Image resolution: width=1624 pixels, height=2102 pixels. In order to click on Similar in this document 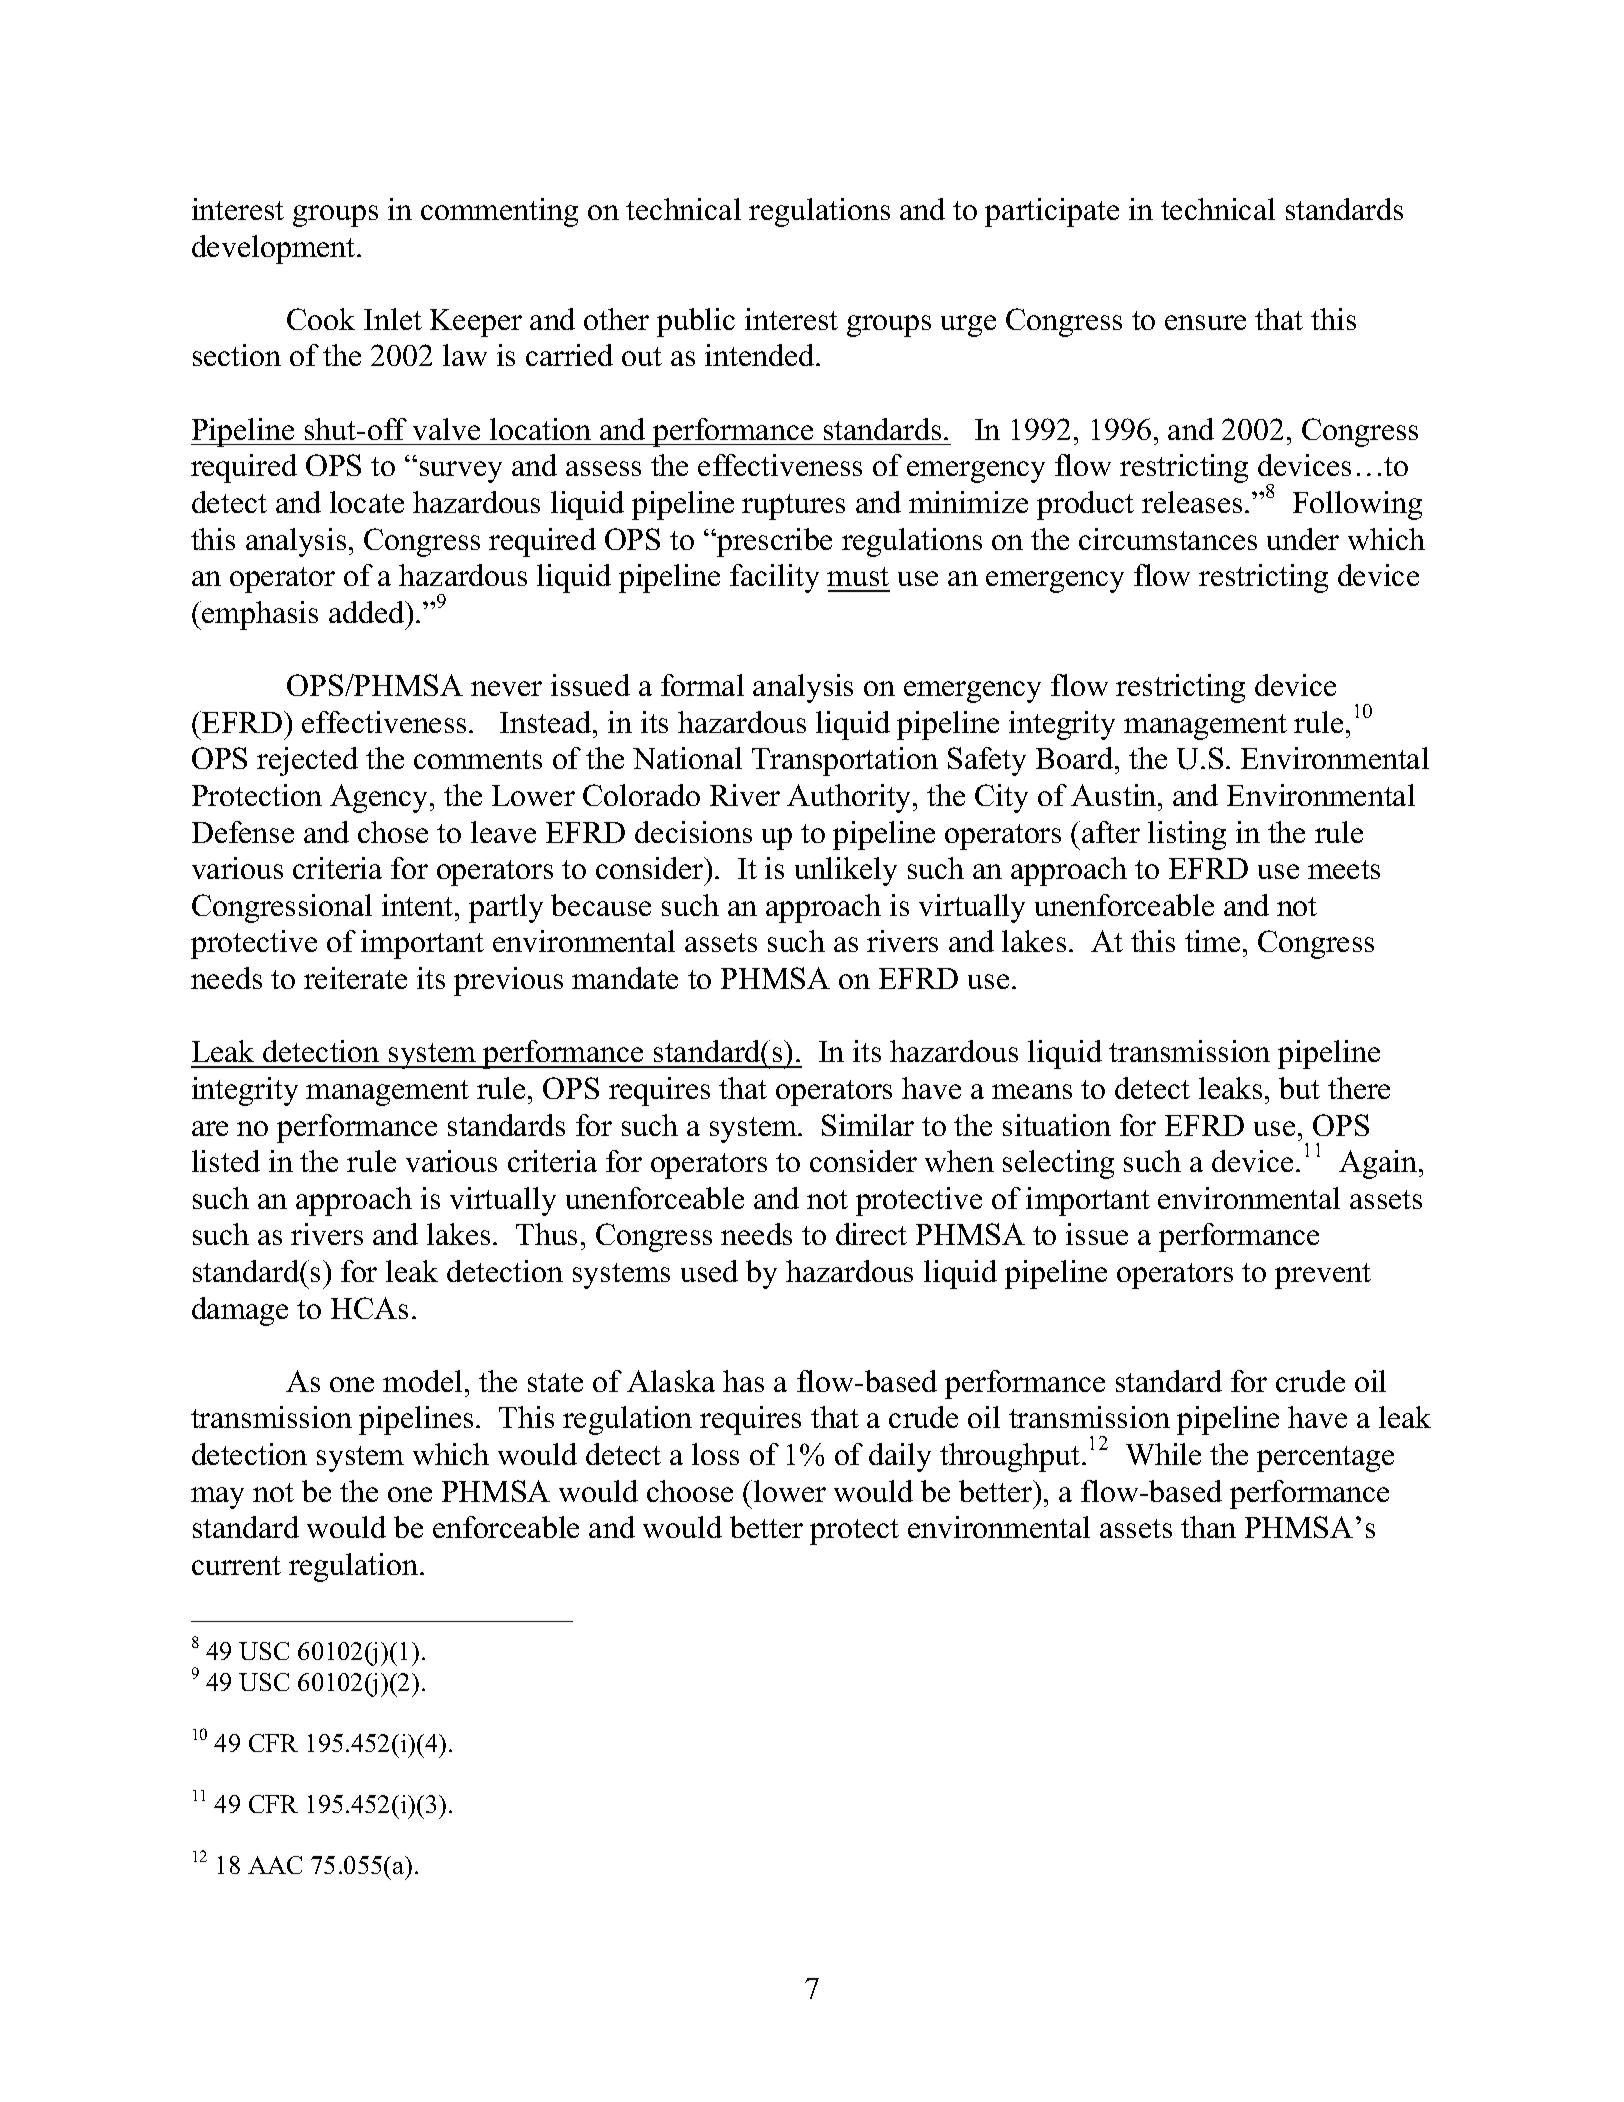, I will do `click(868, 1125)`.
